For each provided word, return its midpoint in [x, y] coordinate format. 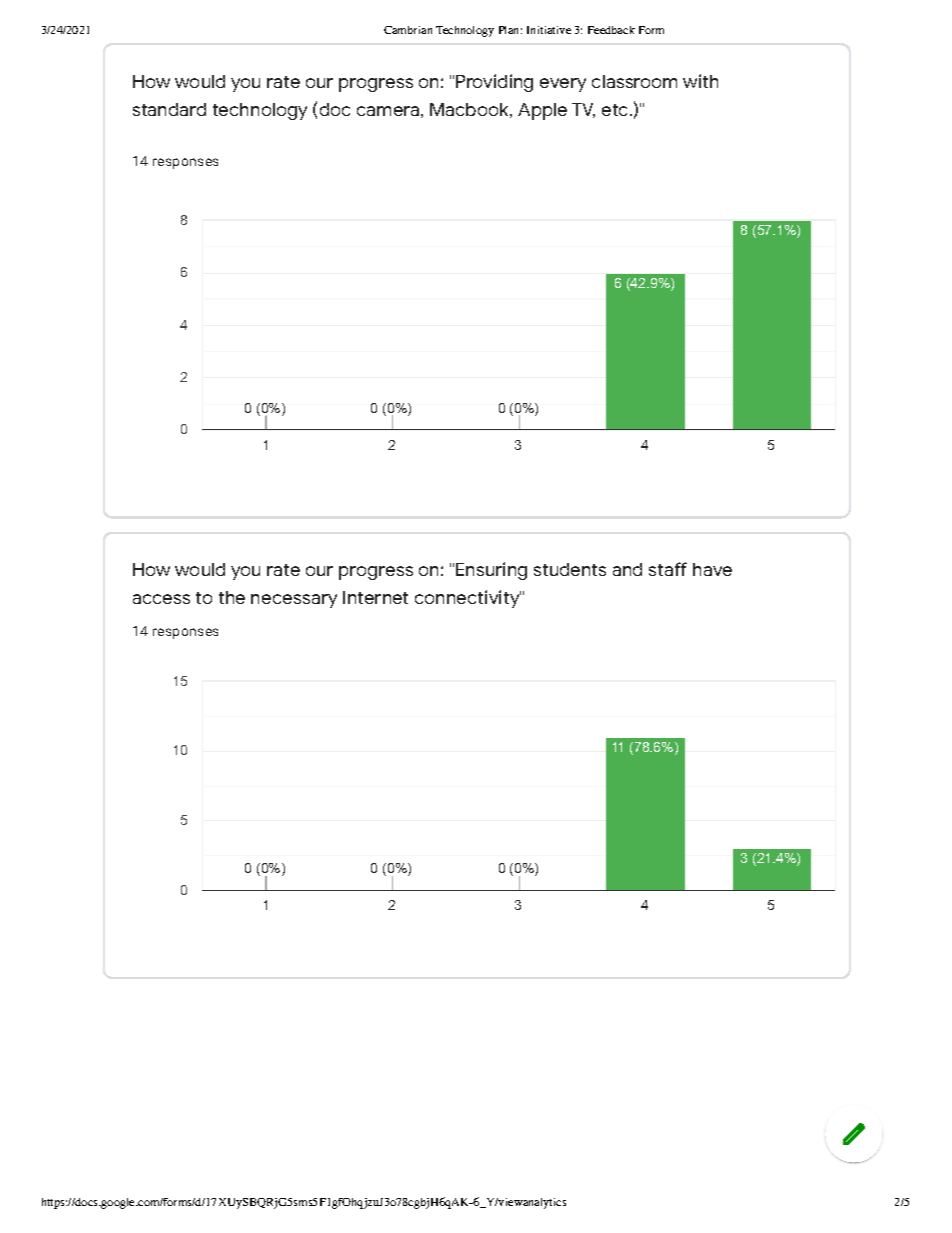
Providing [494, 83]
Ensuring [491, 571]
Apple [542, 111]
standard [169, 109]
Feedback [611, 30]
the [232, 597]
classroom [634, 81]
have [712, 569]
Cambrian [408, 30]
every [563, 85]
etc [616, 110]
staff [668, 569]
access [161, 599]
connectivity [468, 599]
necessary [294, 601]
